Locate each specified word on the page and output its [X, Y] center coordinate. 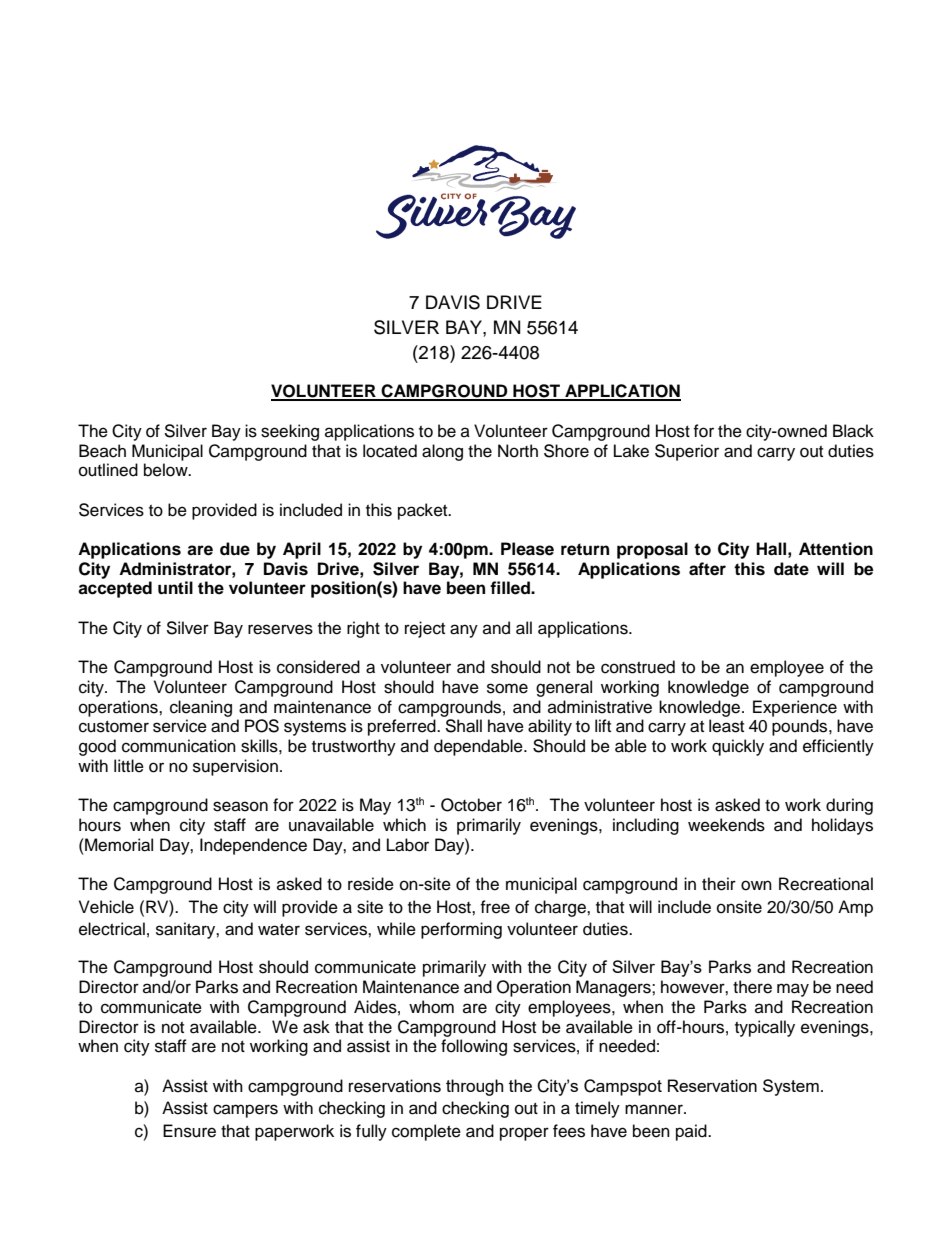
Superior [687, 452]
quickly [738, 747]
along [442, 452]
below [167, 470]
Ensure [189, 1131]
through [474, 1087]
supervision [235, 767]
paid [692, 1132]
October [471, 805]
